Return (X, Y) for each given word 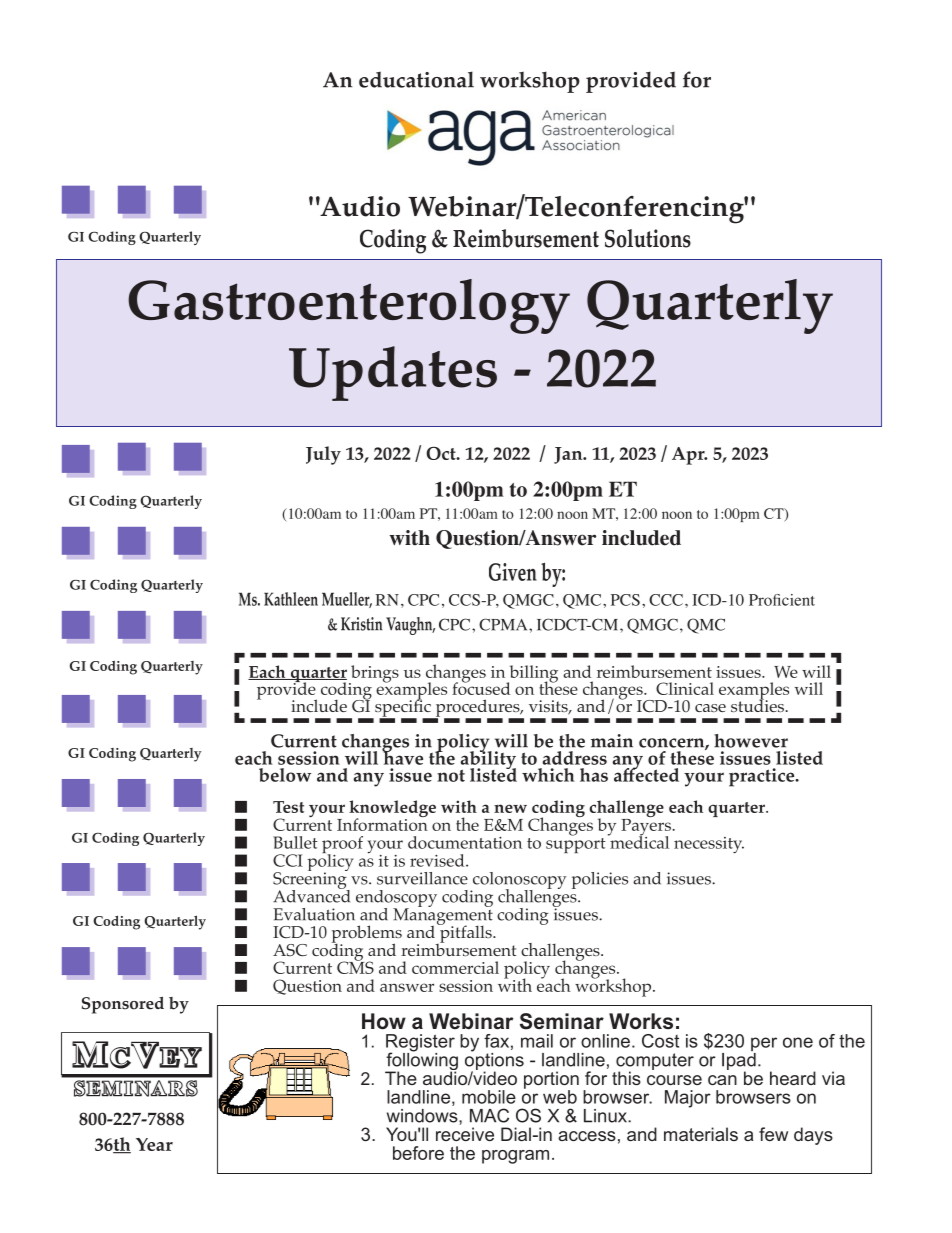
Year (154, 1144)
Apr (689, 456)
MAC (489, 1115)
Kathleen (291, 599)
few (773, 1134)
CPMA (504, 624)
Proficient (782, 600)
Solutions (648, 238)
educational (416, 79)
